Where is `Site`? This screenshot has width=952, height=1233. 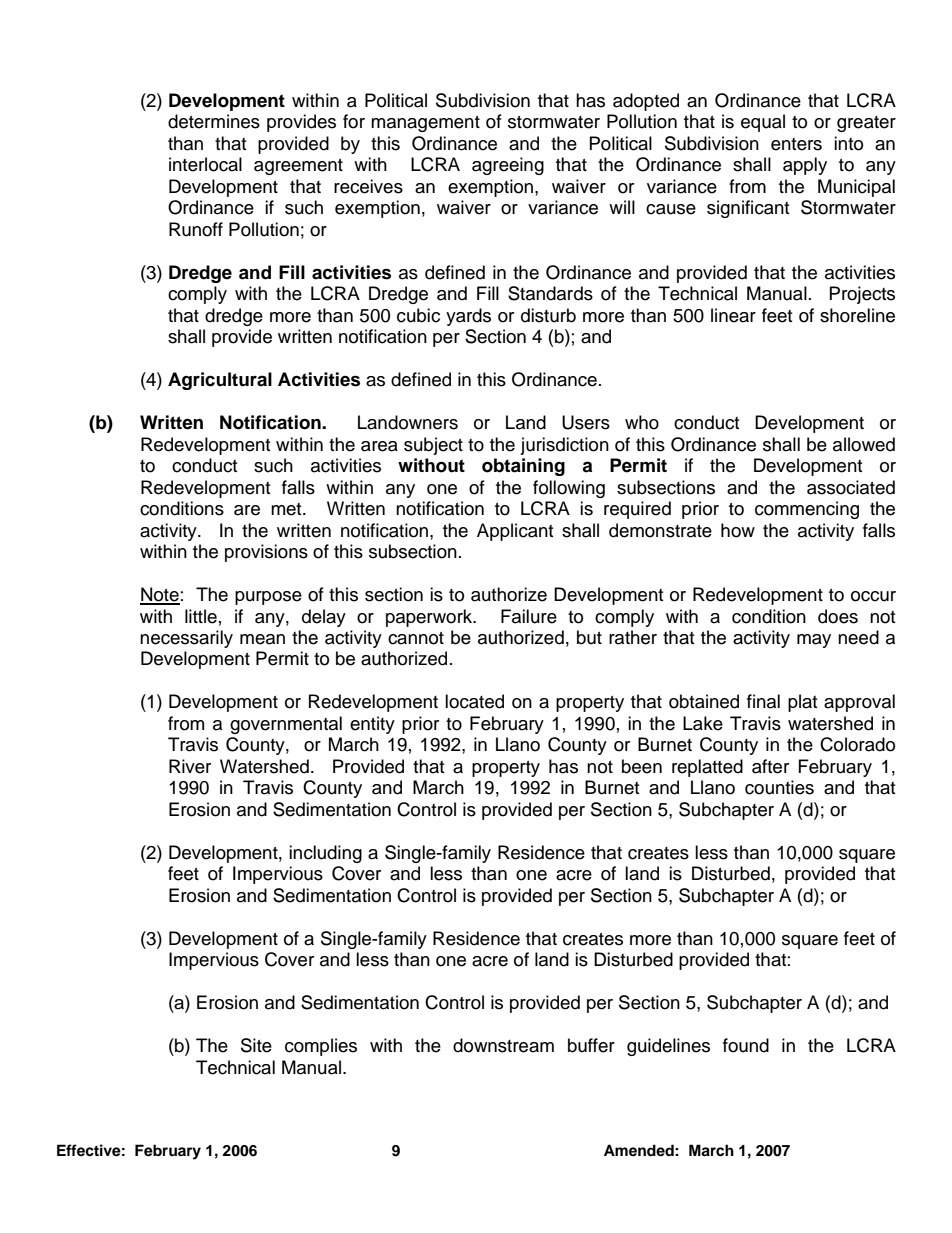 Site is located at coordinates (256, 1045).
